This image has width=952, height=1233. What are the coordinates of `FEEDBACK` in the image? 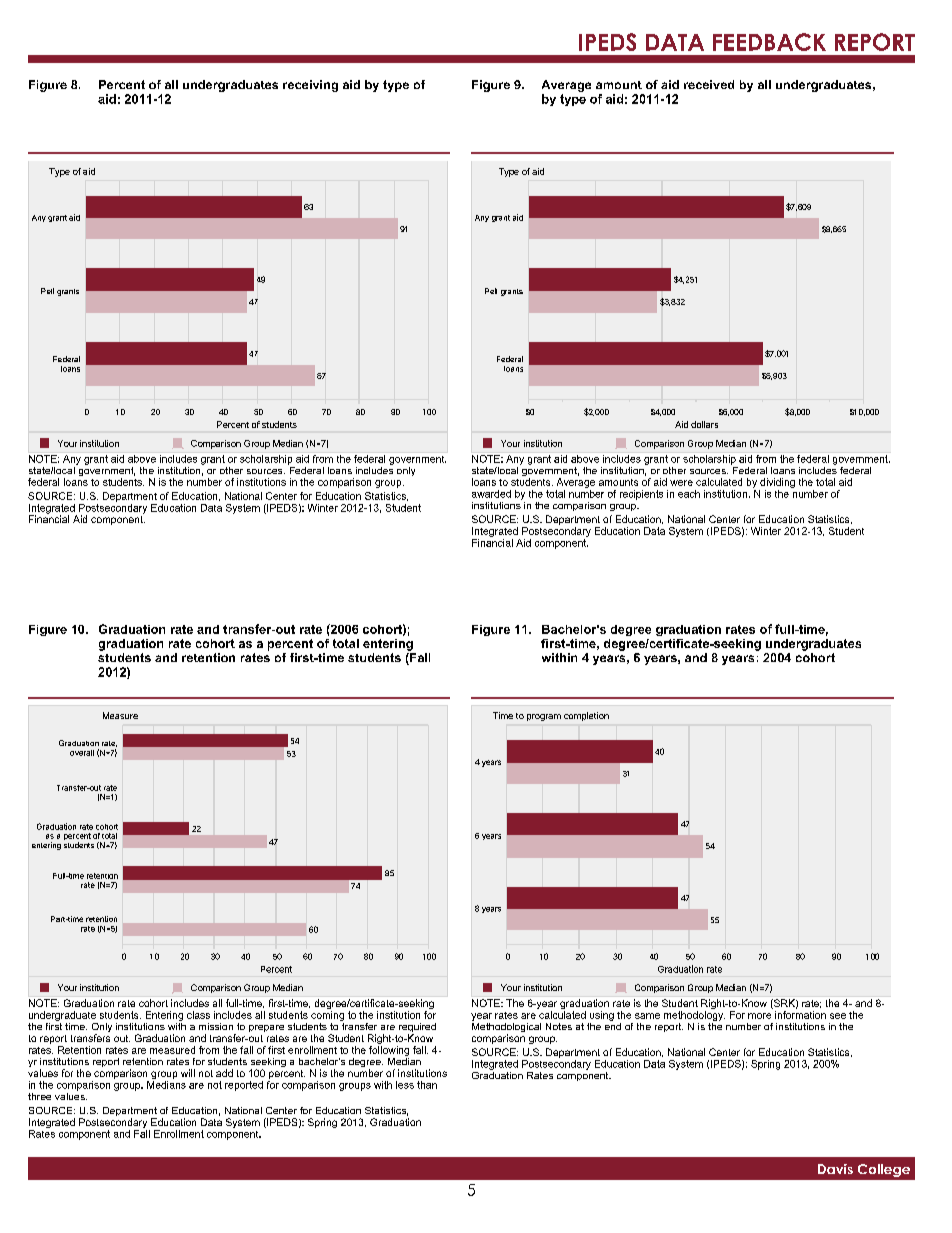 It's located at (769, 42).
